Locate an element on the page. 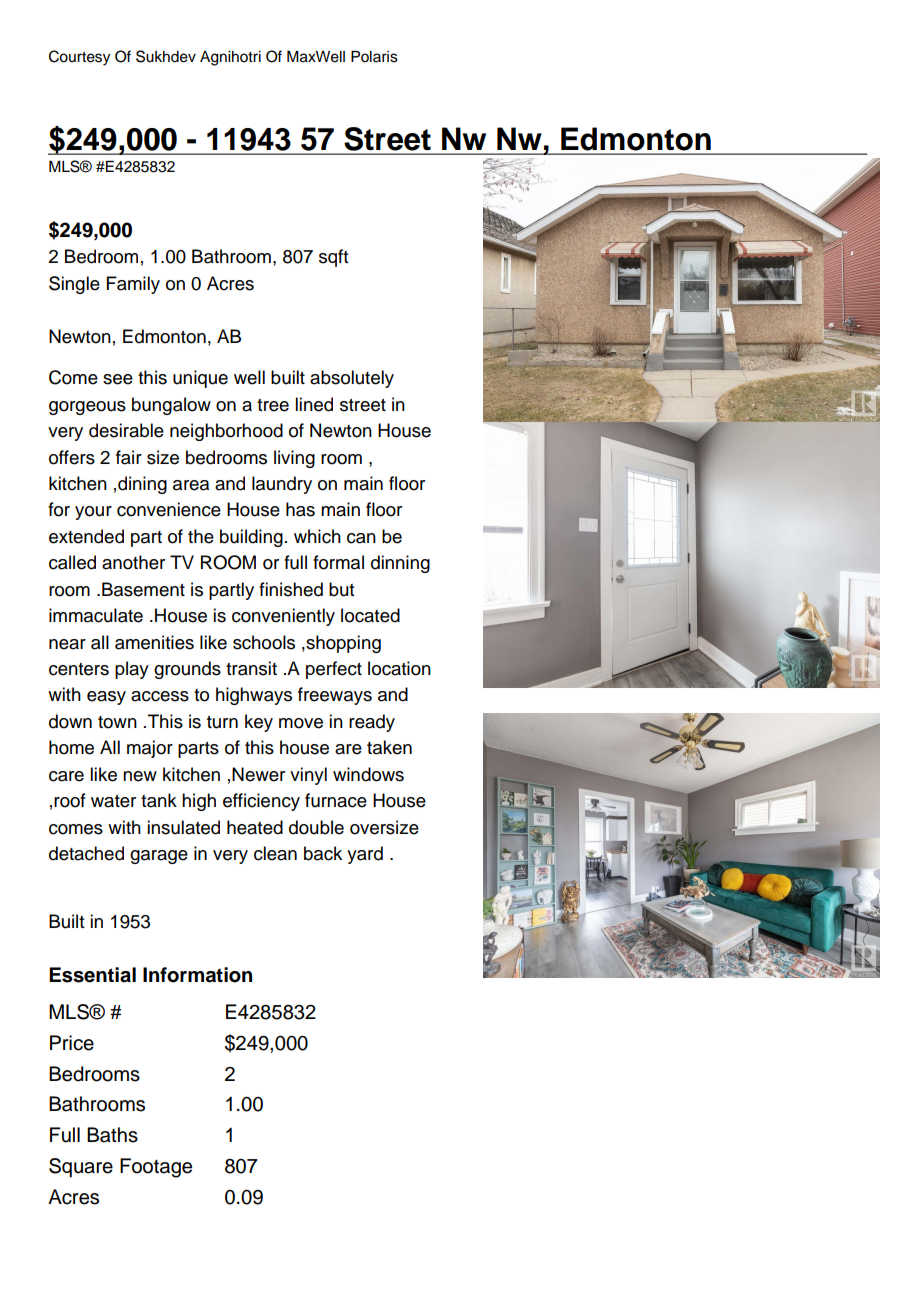  schools is located at coordinates (264, 642).
